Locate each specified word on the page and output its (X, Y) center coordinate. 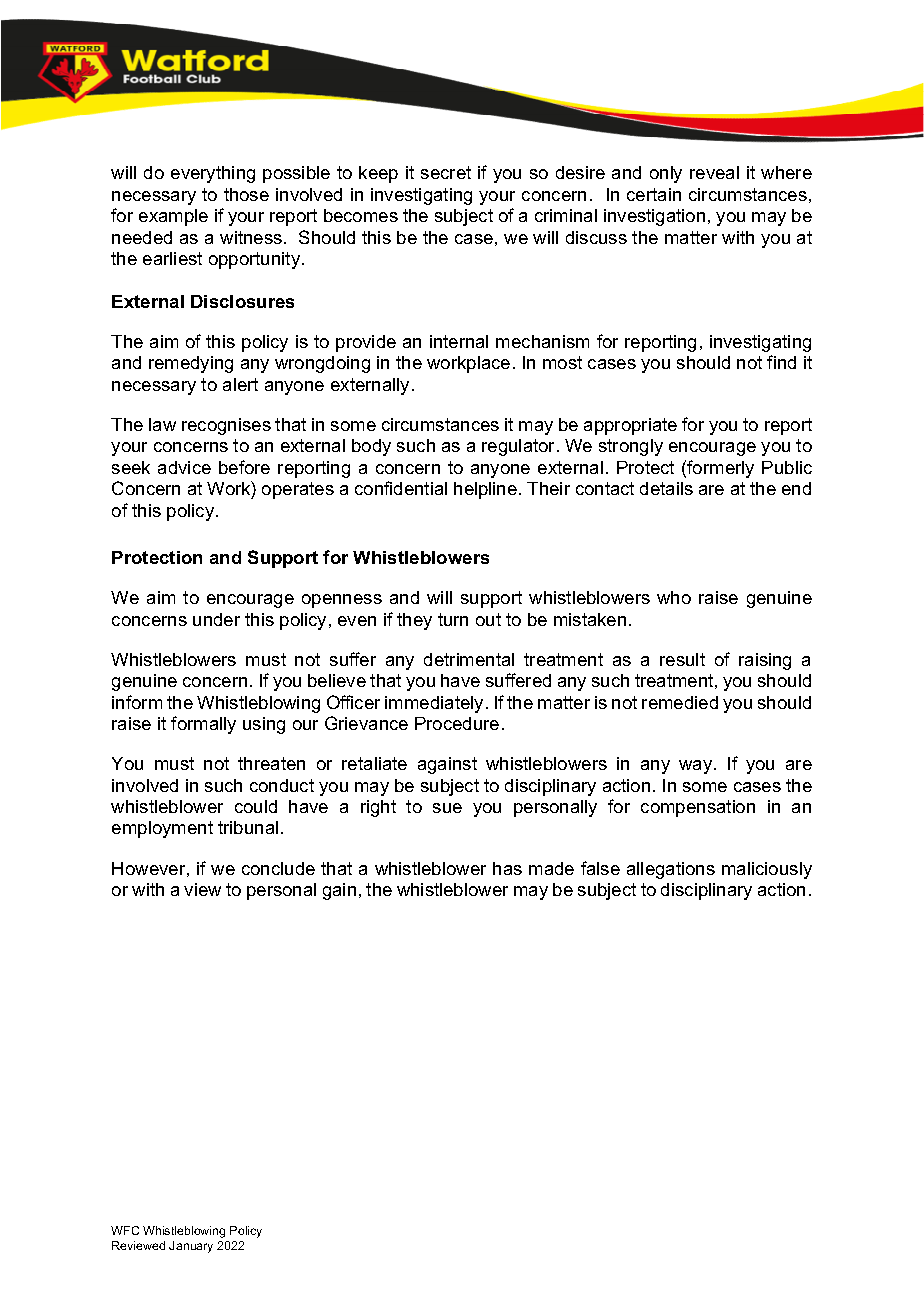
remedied (680, 702)
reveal (714, 172)
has (507, 868)
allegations (671, 870)
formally (203, 725)
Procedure (457, 723)
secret (446, 172)
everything (213, 174)
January (191, 1247)
